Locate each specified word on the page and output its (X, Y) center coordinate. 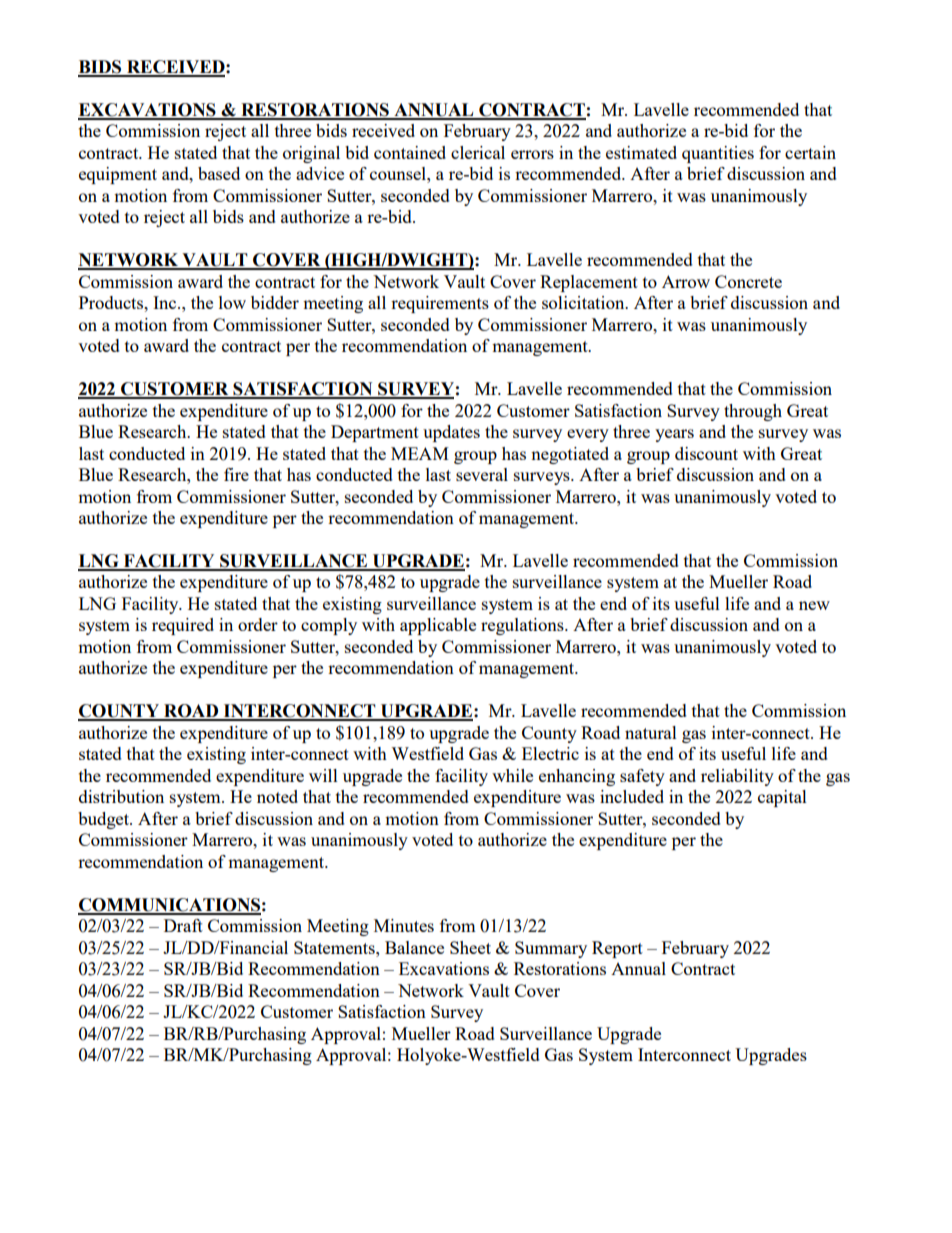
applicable (438, 626)
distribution (121, 796)
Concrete (748, 281)
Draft (183, 925)
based (219, 173)
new (814, 605)
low (232, 302)
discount (706, 453)
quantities (718, 154)
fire (236, 474)
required (183, 626)
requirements (440, 304)
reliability (737, 777)
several (482, 474)
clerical (478, 152)
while (512, 775)
